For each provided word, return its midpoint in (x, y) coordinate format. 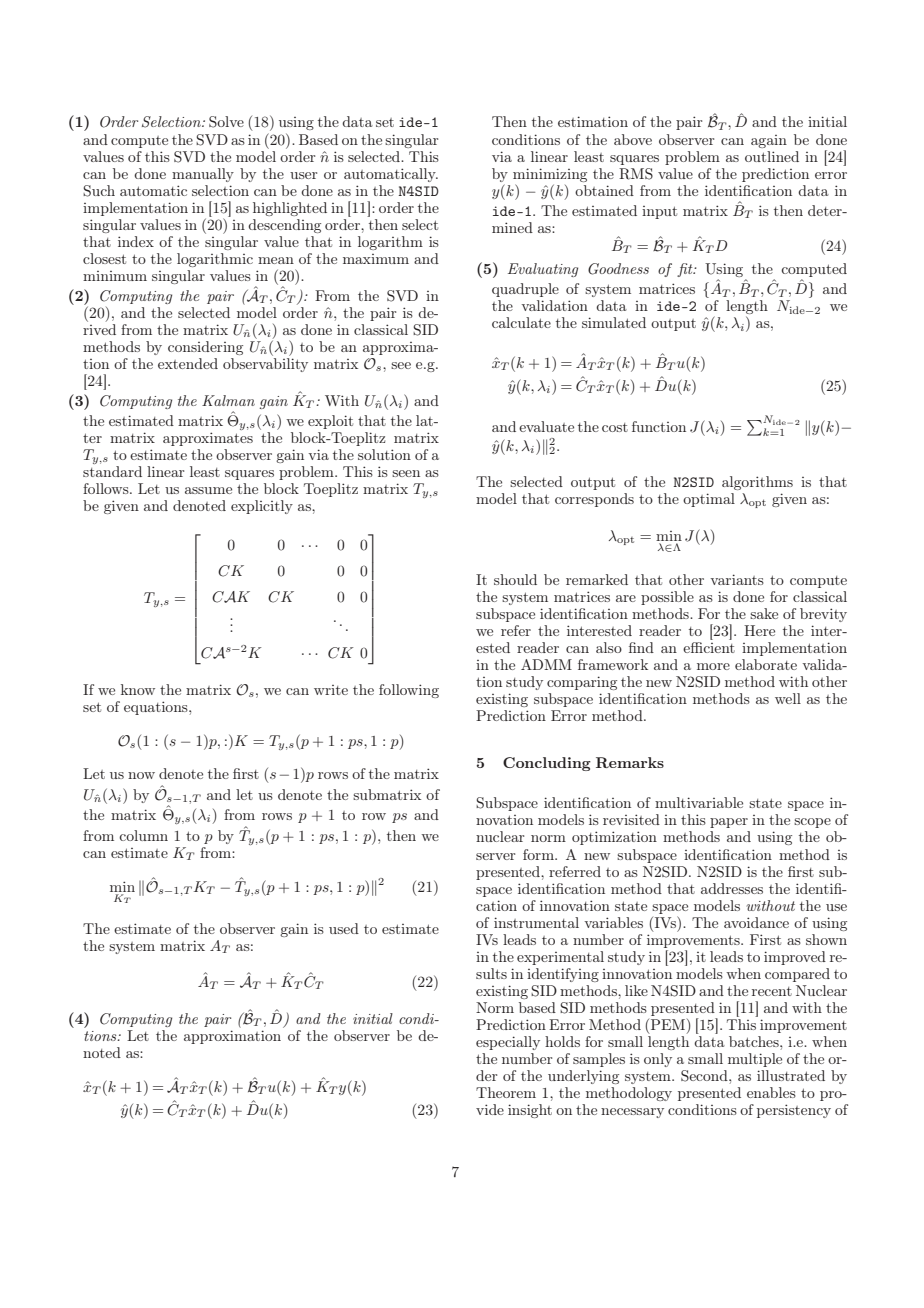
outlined (772, 156)
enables (771, 1092)
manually (203, 175)
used (344, 928)
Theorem (506, 1092)
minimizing (550, 175)
